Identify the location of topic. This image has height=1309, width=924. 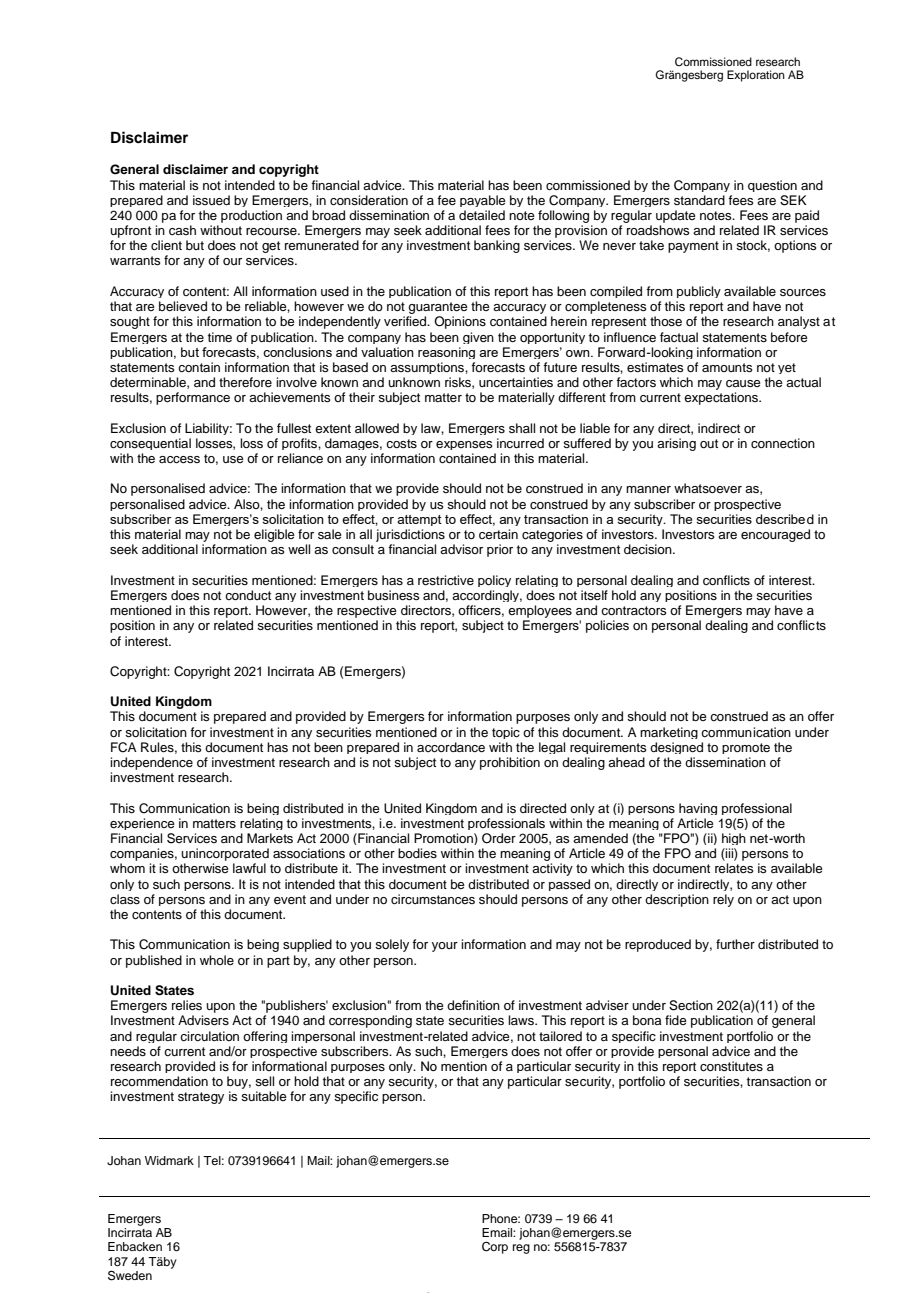
(506, 733).
